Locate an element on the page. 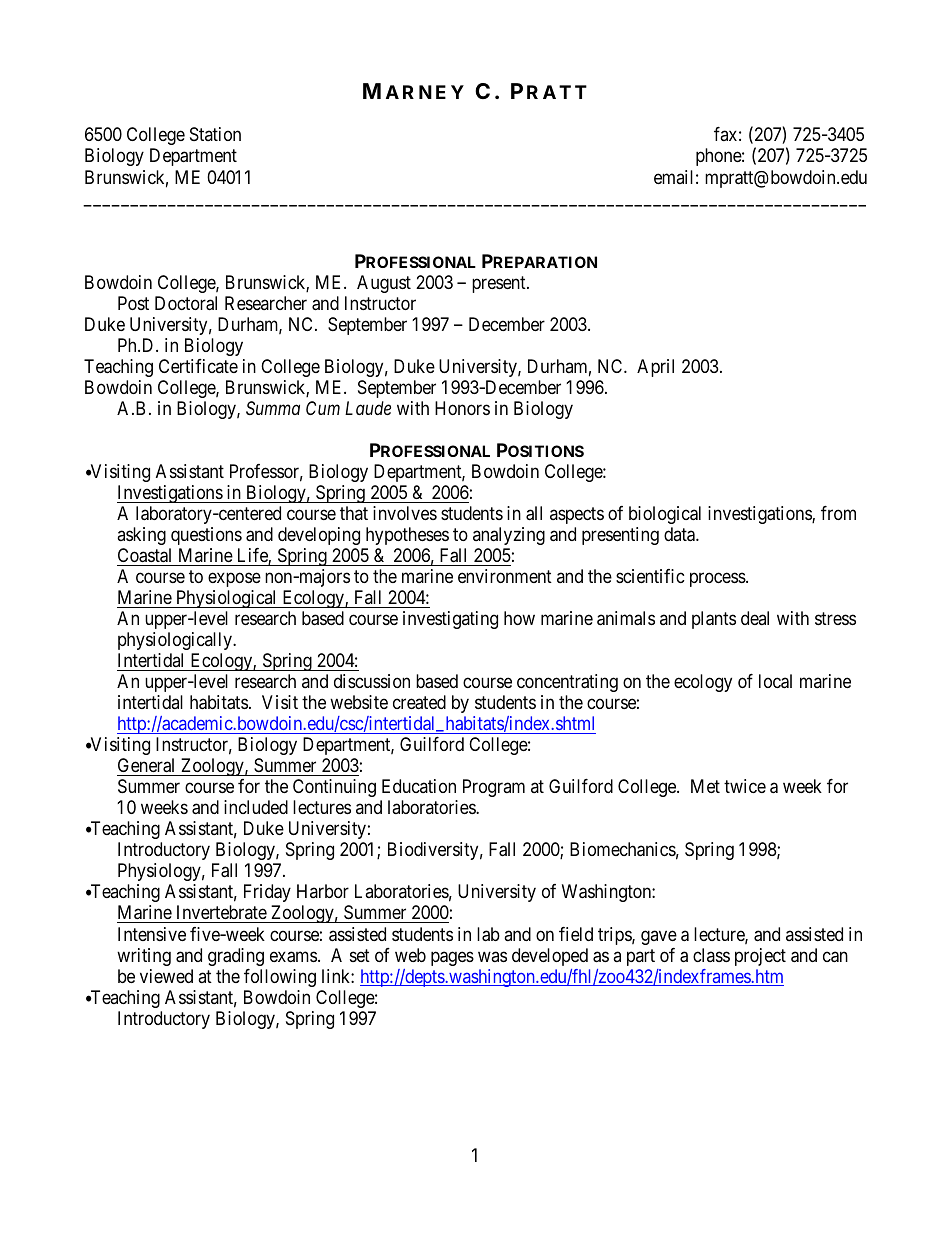  April is located at coordinates (655, 368).
